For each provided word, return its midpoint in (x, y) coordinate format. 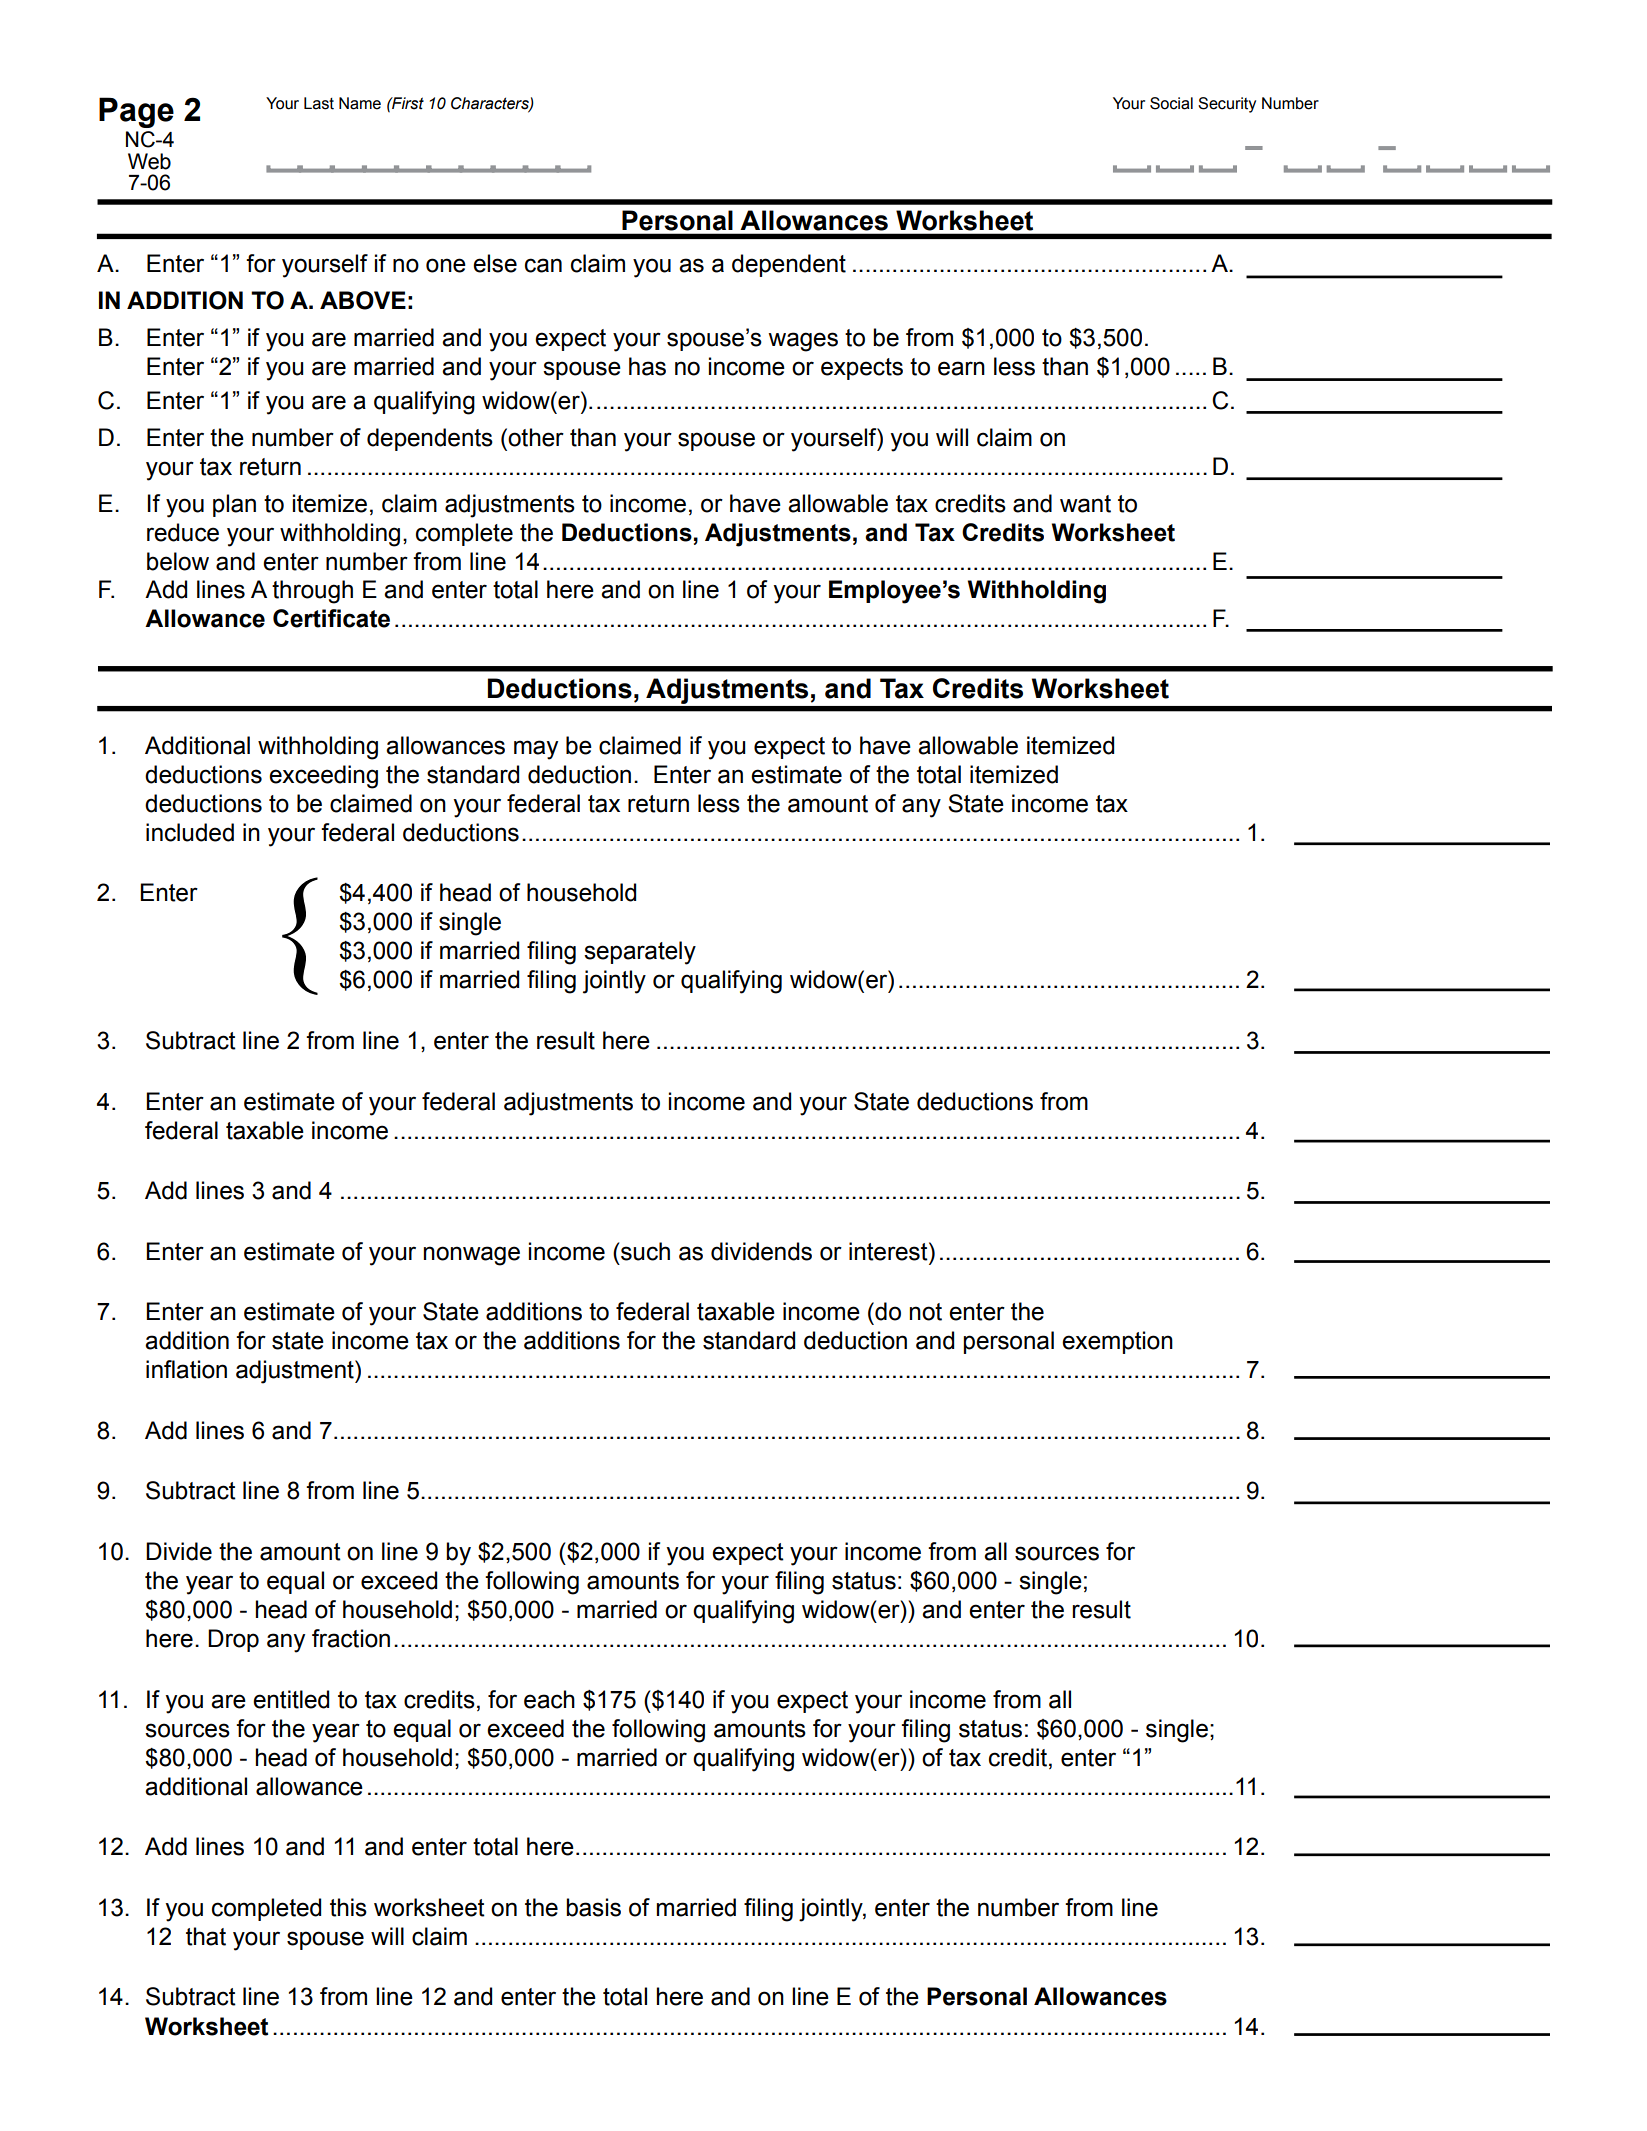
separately (640, 953)
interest (889, 1251)
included (190, 832)
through (312, 592)
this (348, 1907)
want (1085, 504)
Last (319, 103)
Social (1171, 103)
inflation (186, 1369)
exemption (1117, 1342)
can (543, 265)
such (644, 1251)
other (535, 437)
